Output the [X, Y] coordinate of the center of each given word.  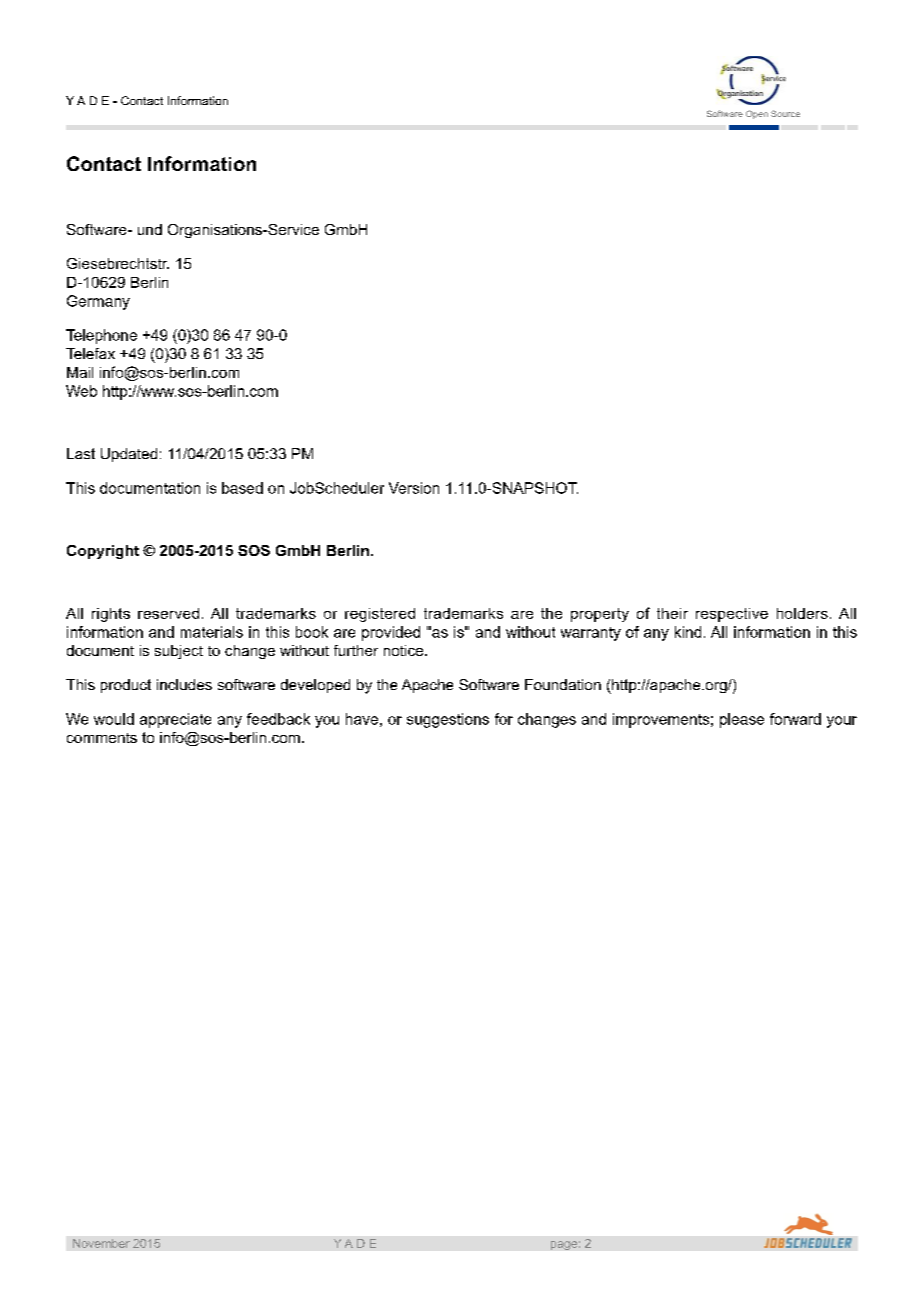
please [742, 720]
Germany [98, 302]
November [101, 1243]
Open [757, 114]
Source [785, 113]
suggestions [448, 720]
